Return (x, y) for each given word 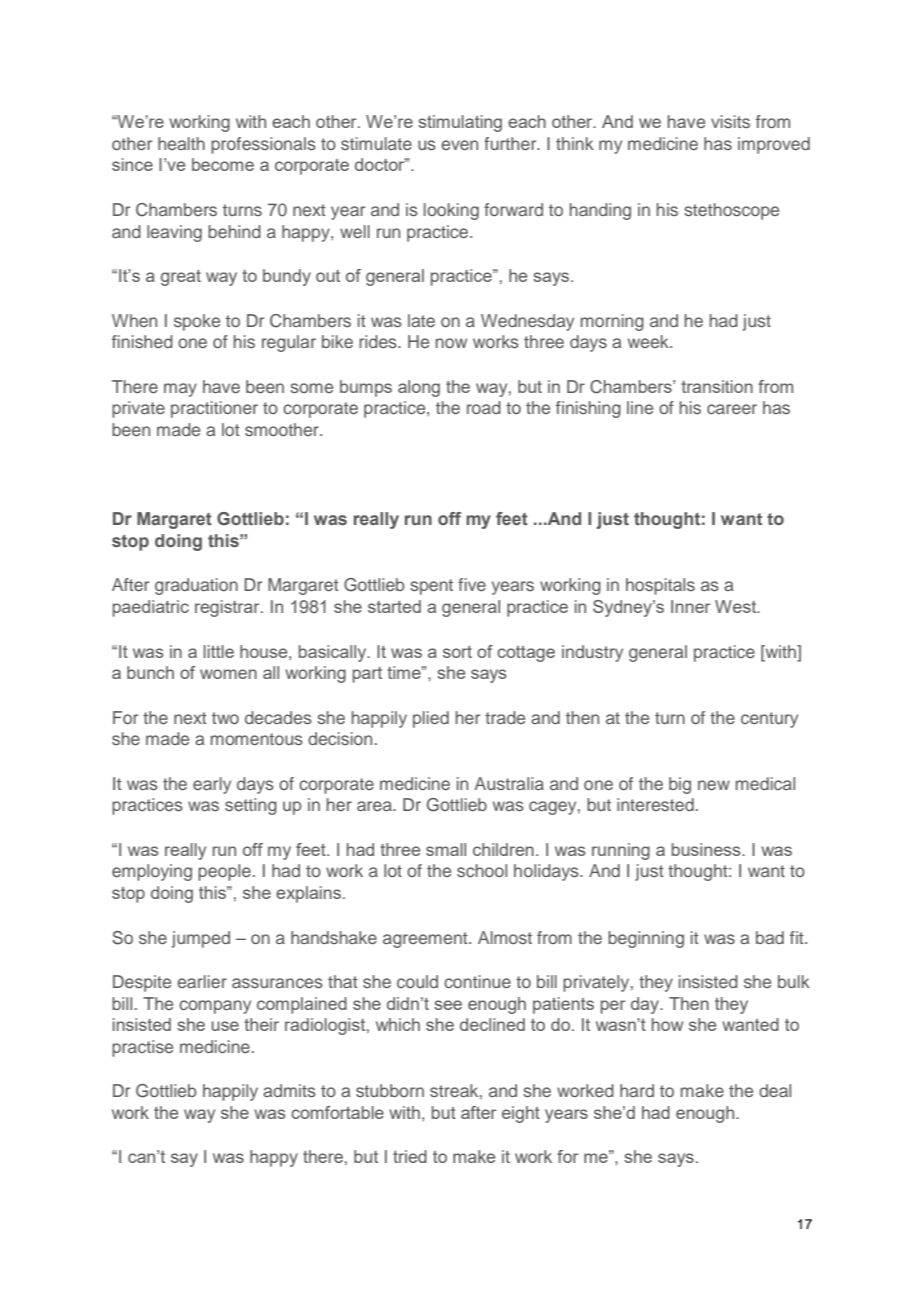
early (212, 785)
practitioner (214, 409)
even (459, 145)
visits (730, 121)
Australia (509, 783)
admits (289, 1090)
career (732, 409)
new (714, 785)
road (484, 407)
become (223, 164)
